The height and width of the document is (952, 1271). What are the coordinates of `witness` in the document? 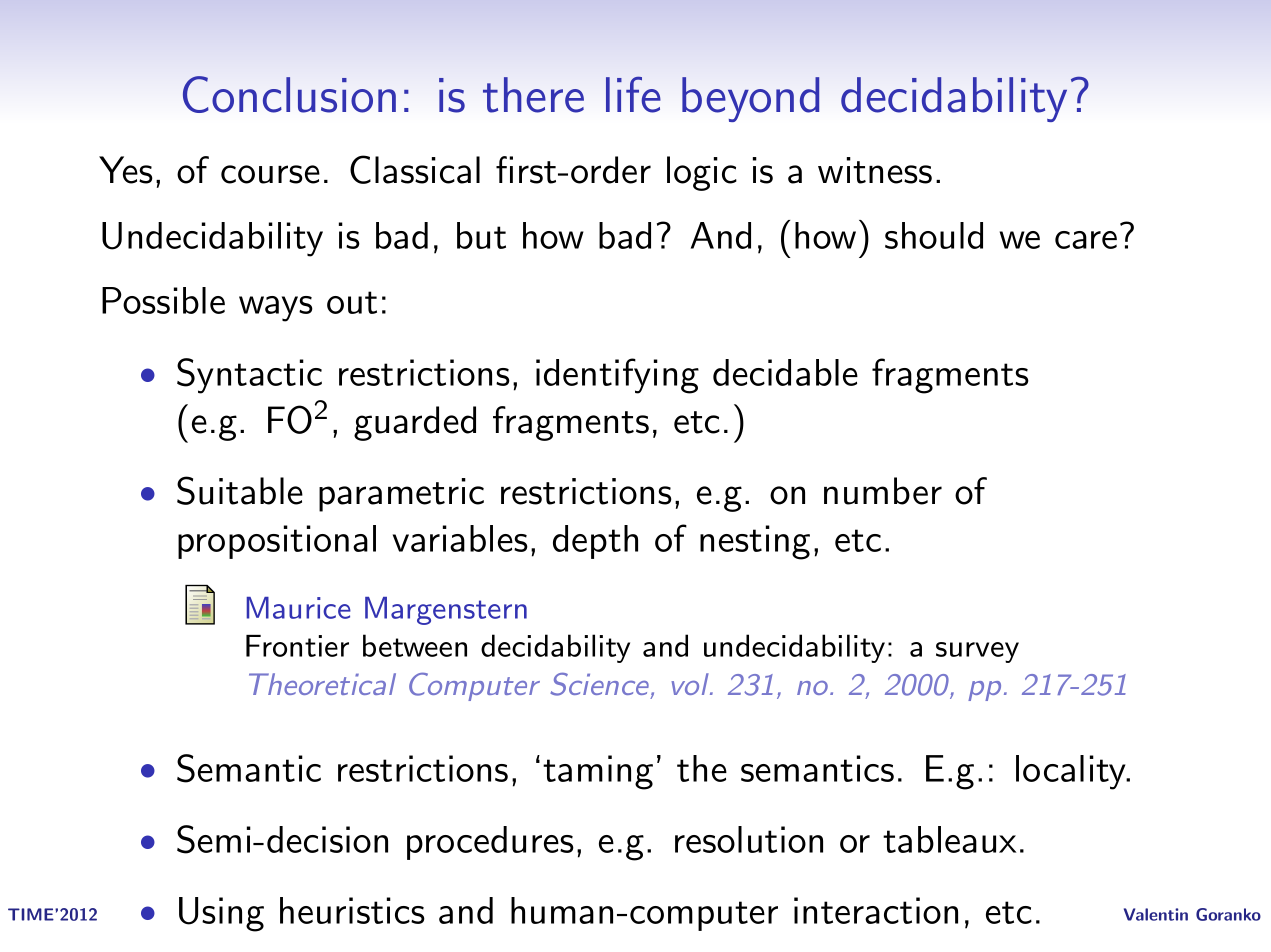 It's located at (875, 170).
